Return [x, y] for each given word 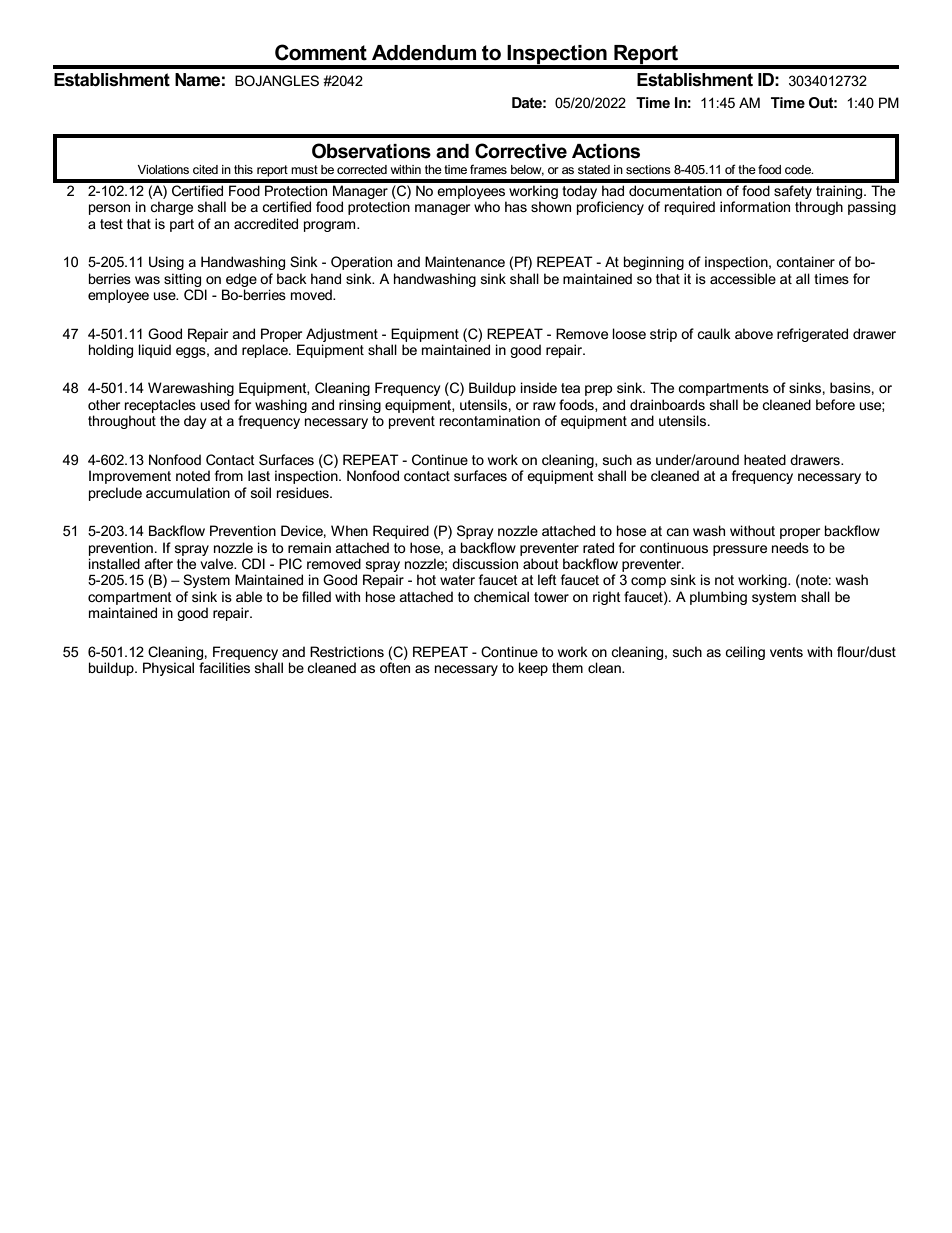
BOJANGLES [277, 80]
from [229, 475]
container [805, 261]
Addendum [424, 53]
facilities [224, 667]
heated [765, 459]
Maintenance [465, 261]
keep [533, 669]
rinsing [360, 406]
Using [166, 263]
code [799, 169]
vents [786, 652]
